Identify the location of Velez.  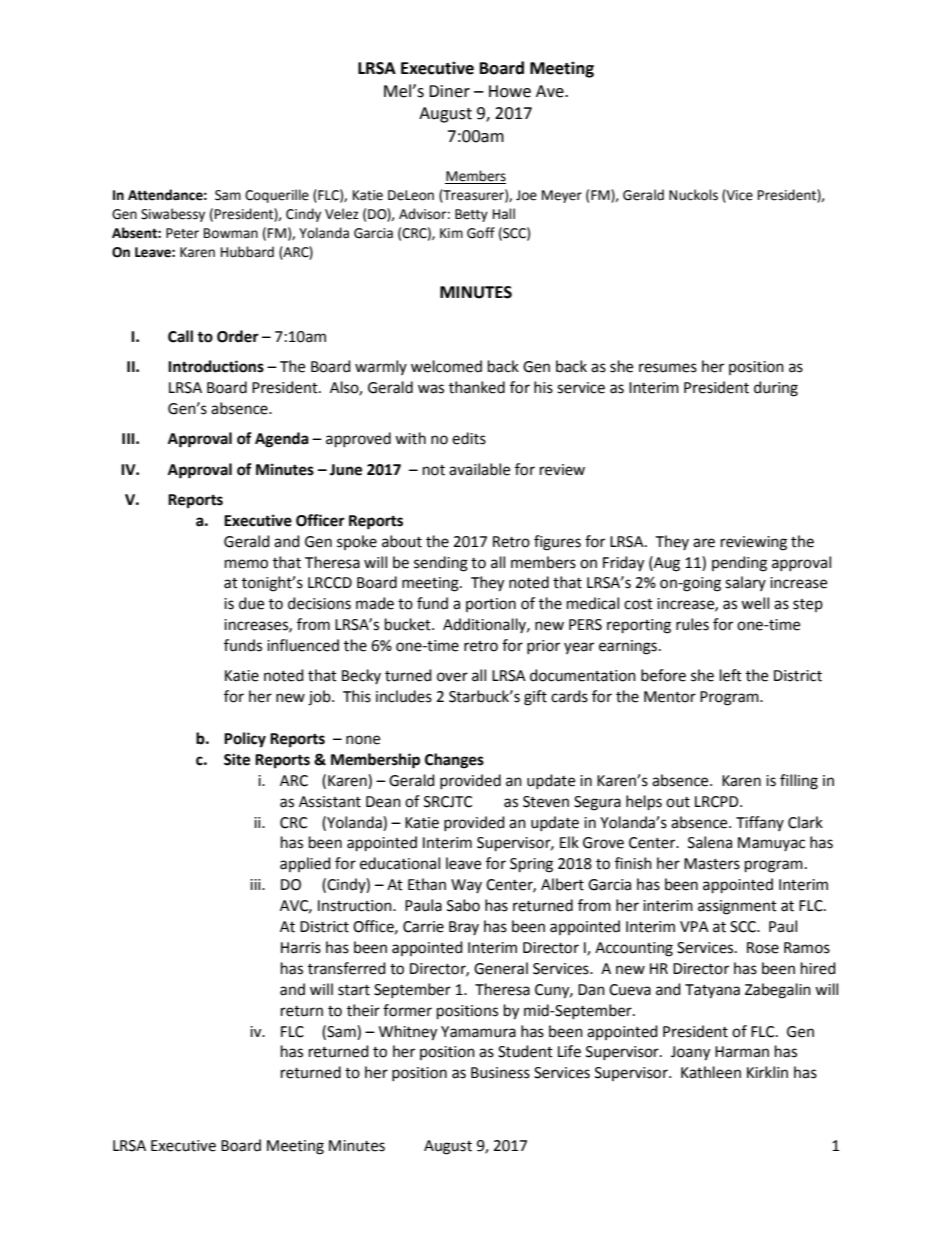
(342, 214).
